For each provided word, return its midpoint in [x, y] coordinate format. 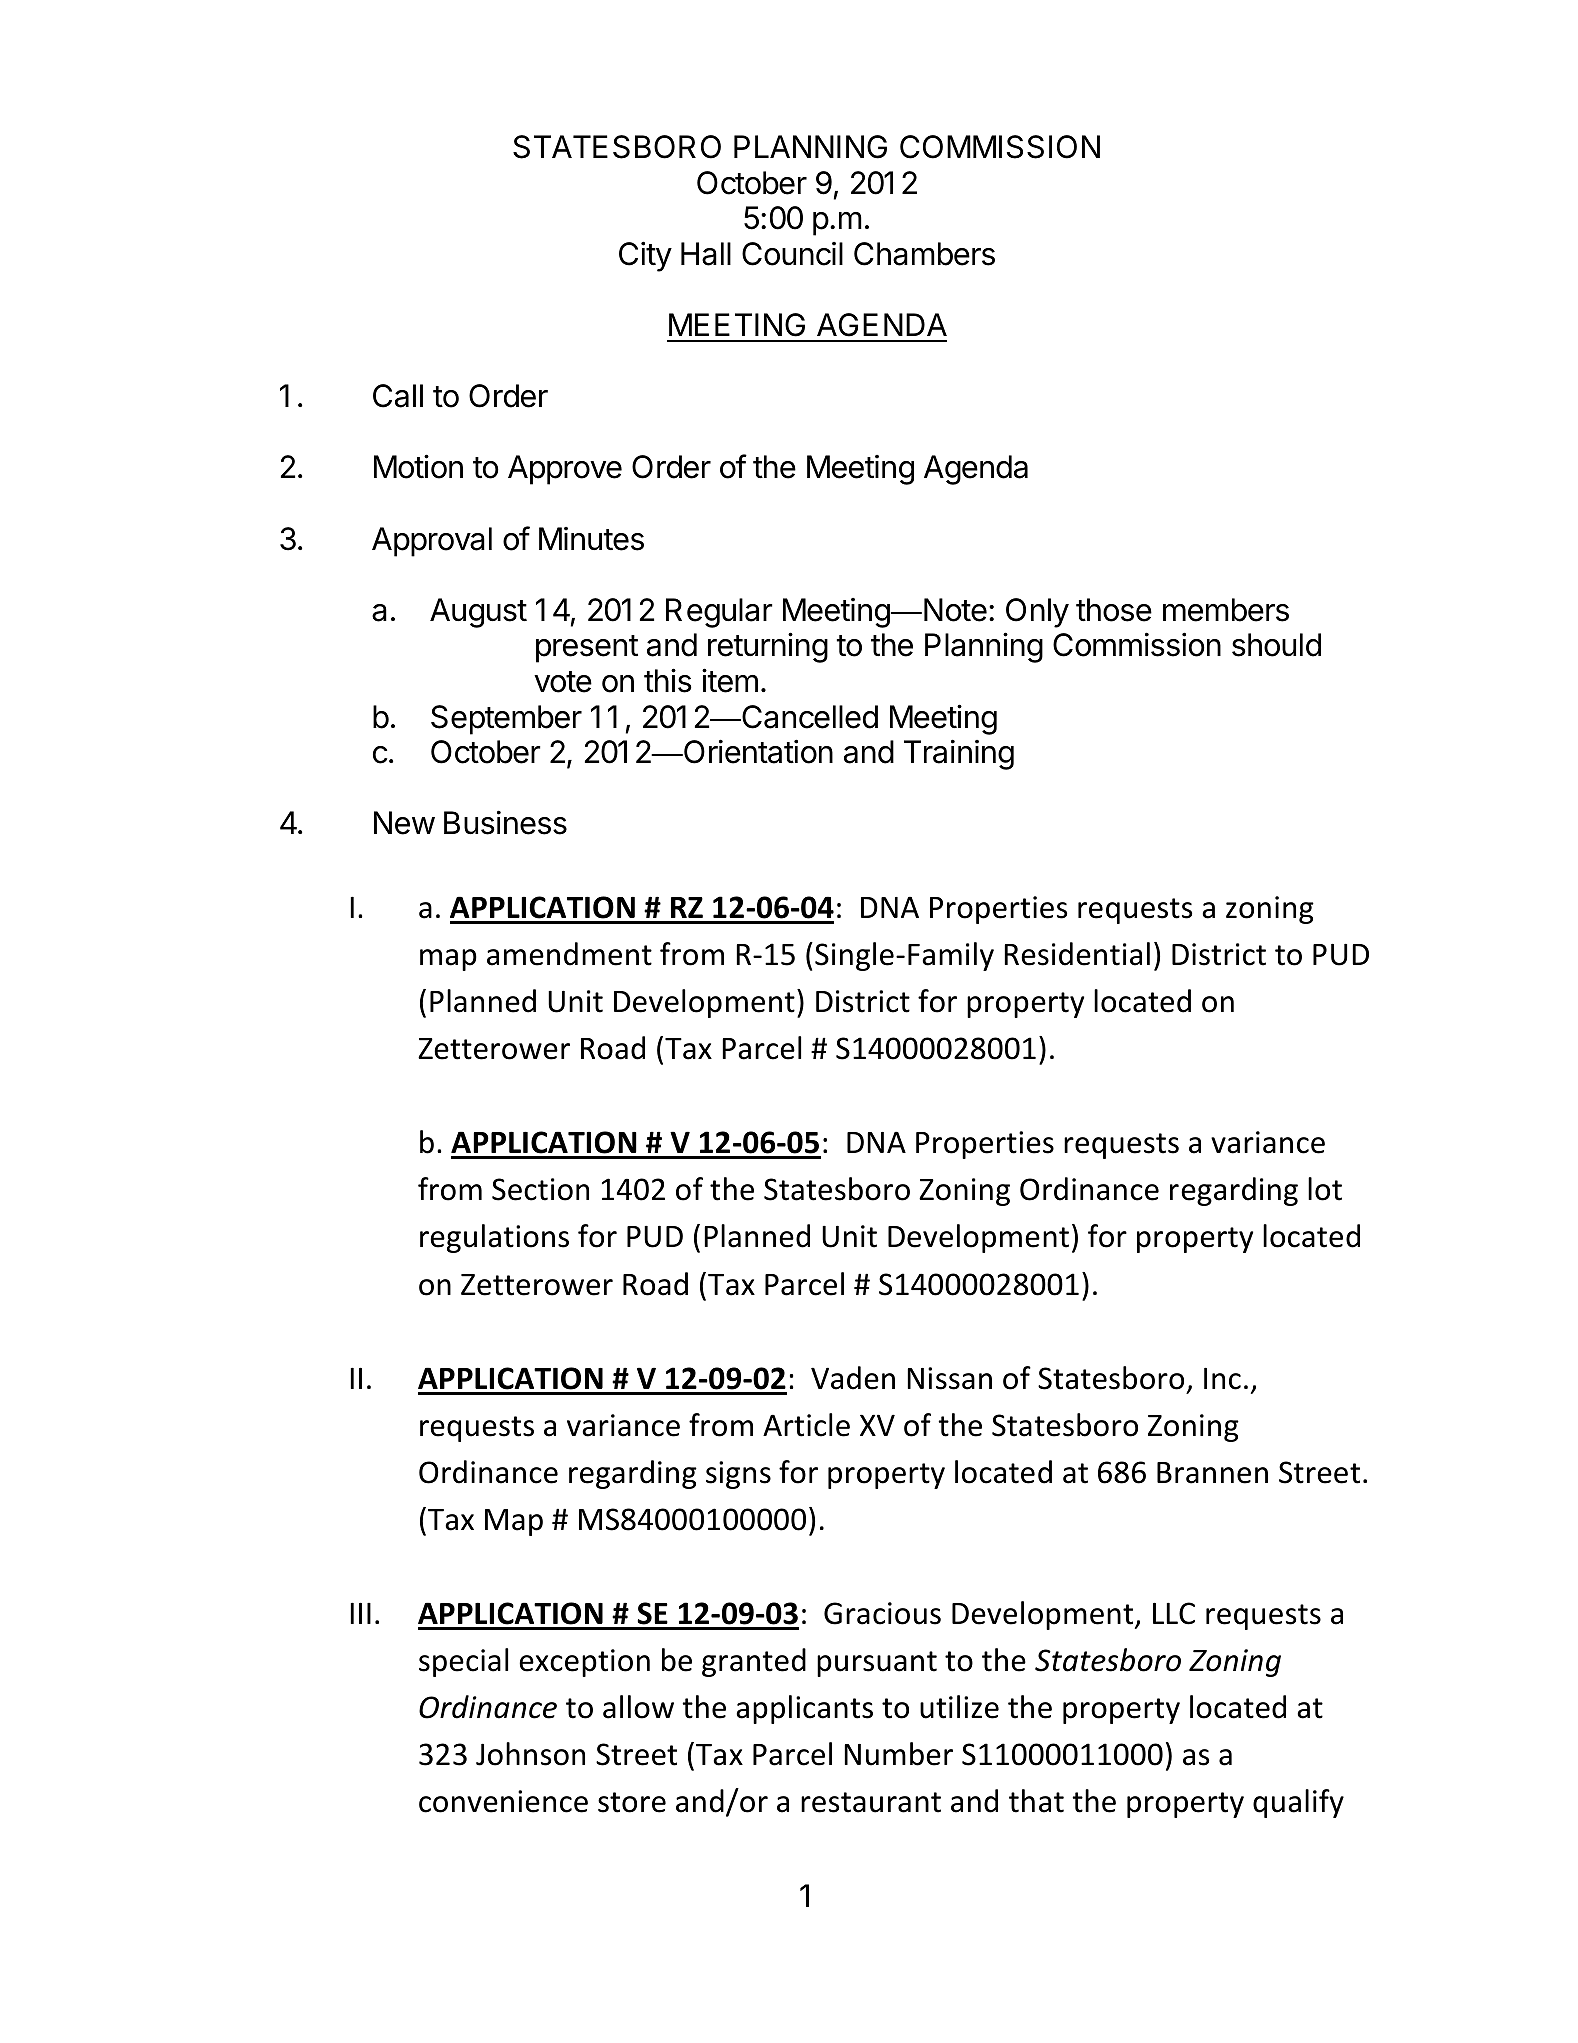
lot [1325, 1189]
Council [792, 254]
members [1226, 610]
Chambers [924, 254]
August [478, 613]
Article [806, 1425]
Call [398, 396]
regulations [494, 1238]
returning [768, 647]
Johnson [530, 1754]
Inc [1222, 1378]
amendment [569, 954]
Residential [1077, 954]
